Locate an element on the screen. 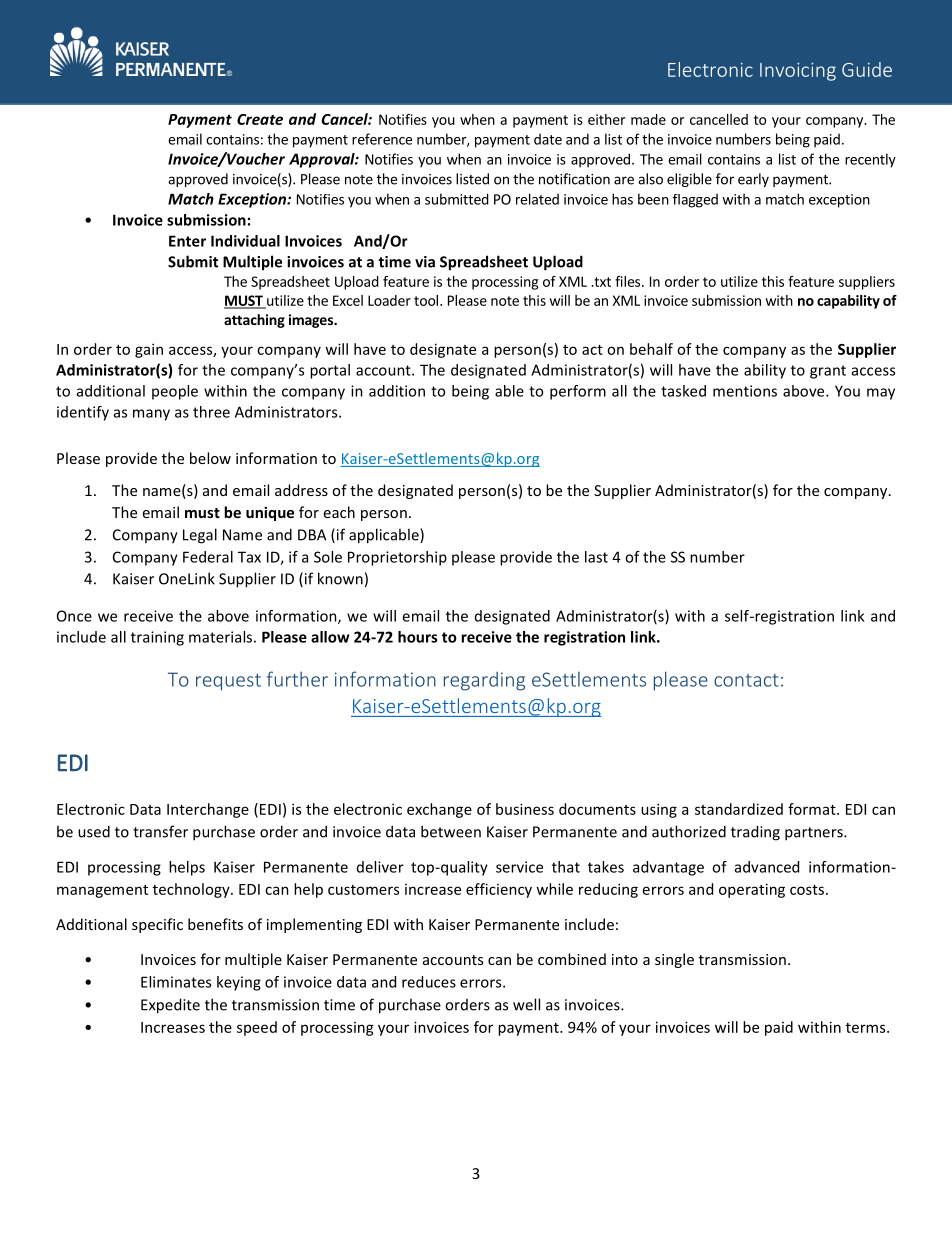 Image resolution: width=952 pixels, height=1233 pixels. last is located at coordinates (596, 557).
